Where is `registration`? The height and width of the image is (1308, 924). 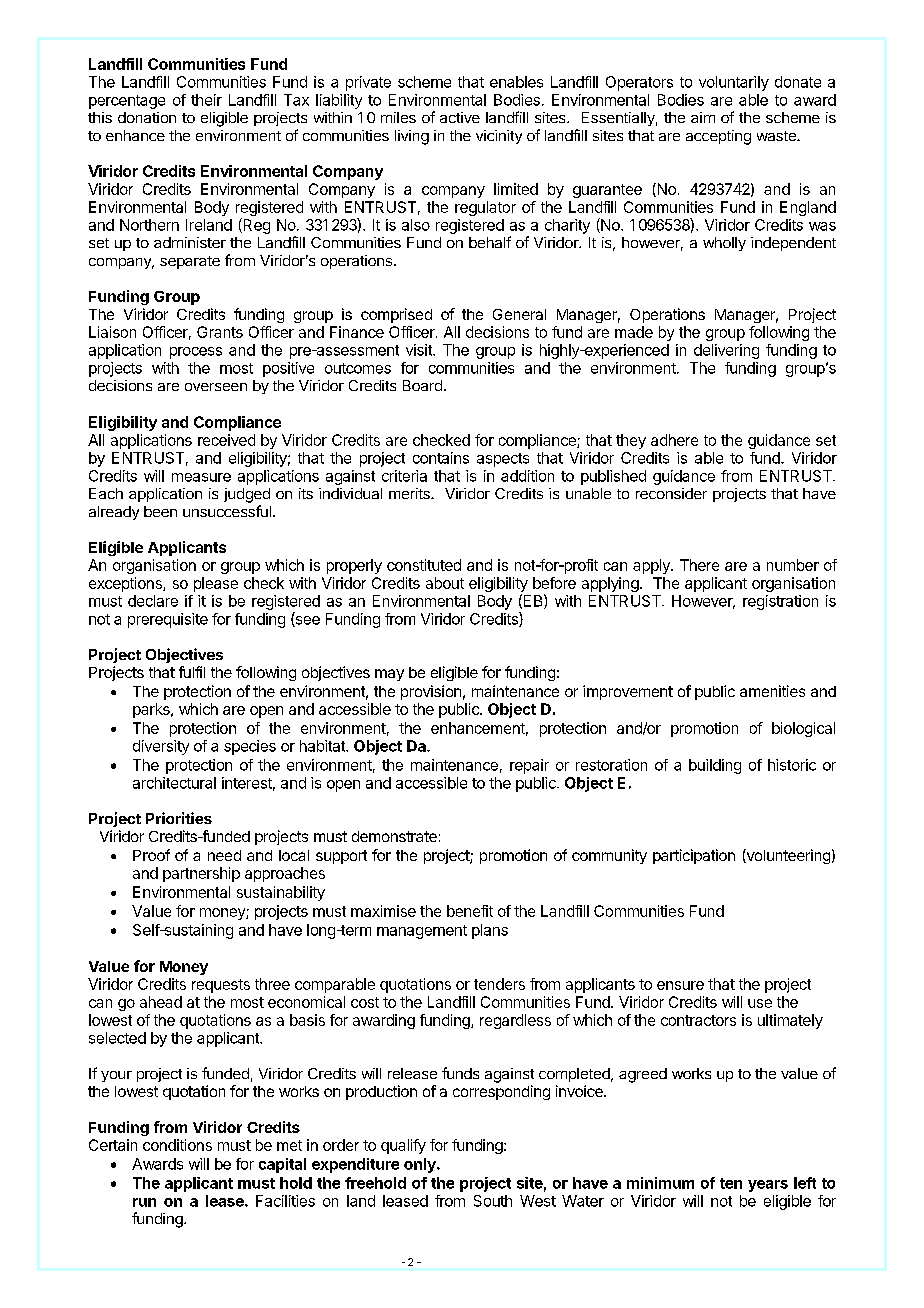
registration is located at coordinates (780, 602).
